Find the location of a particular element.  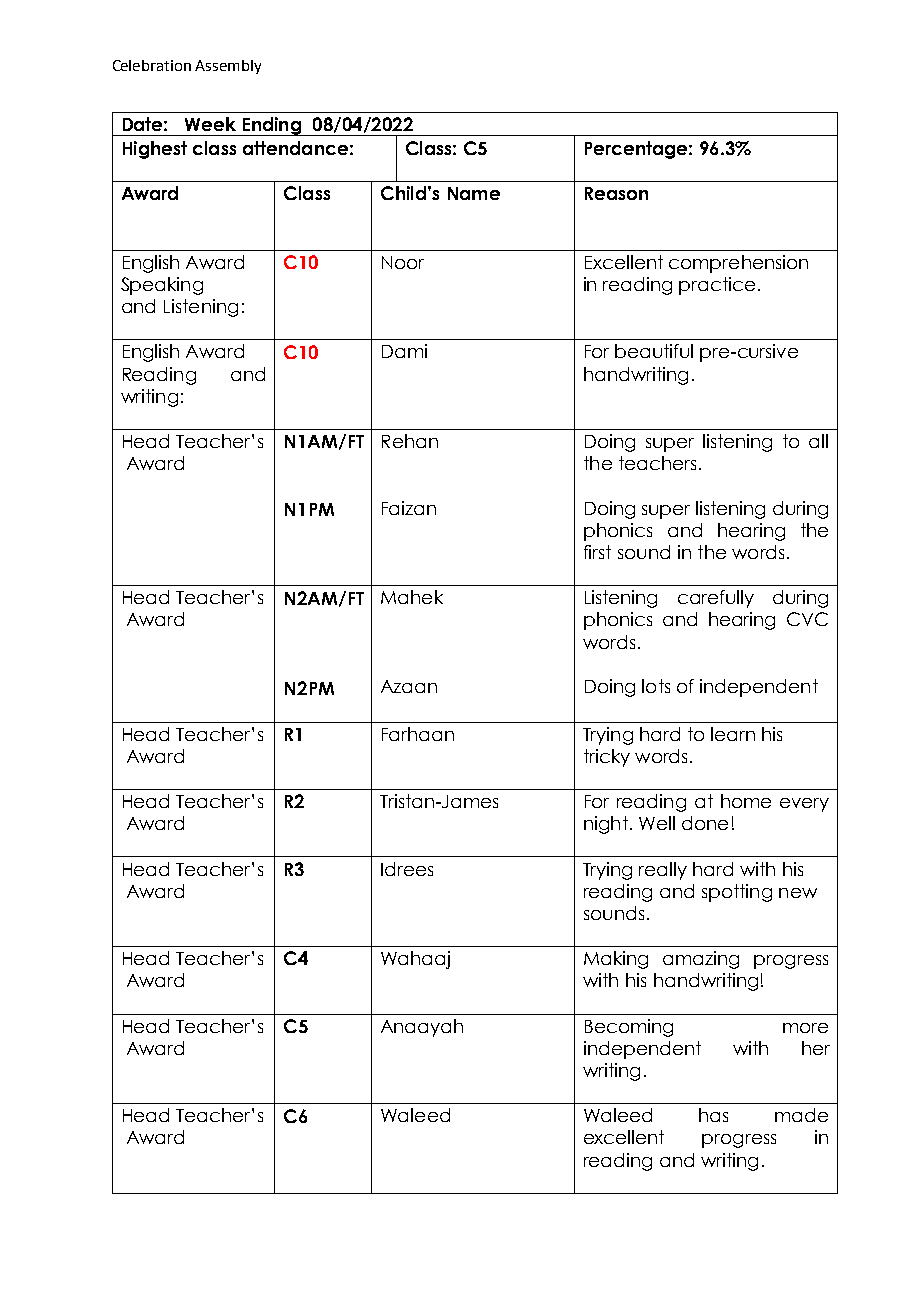

night is located at coordinates (606, 825).
